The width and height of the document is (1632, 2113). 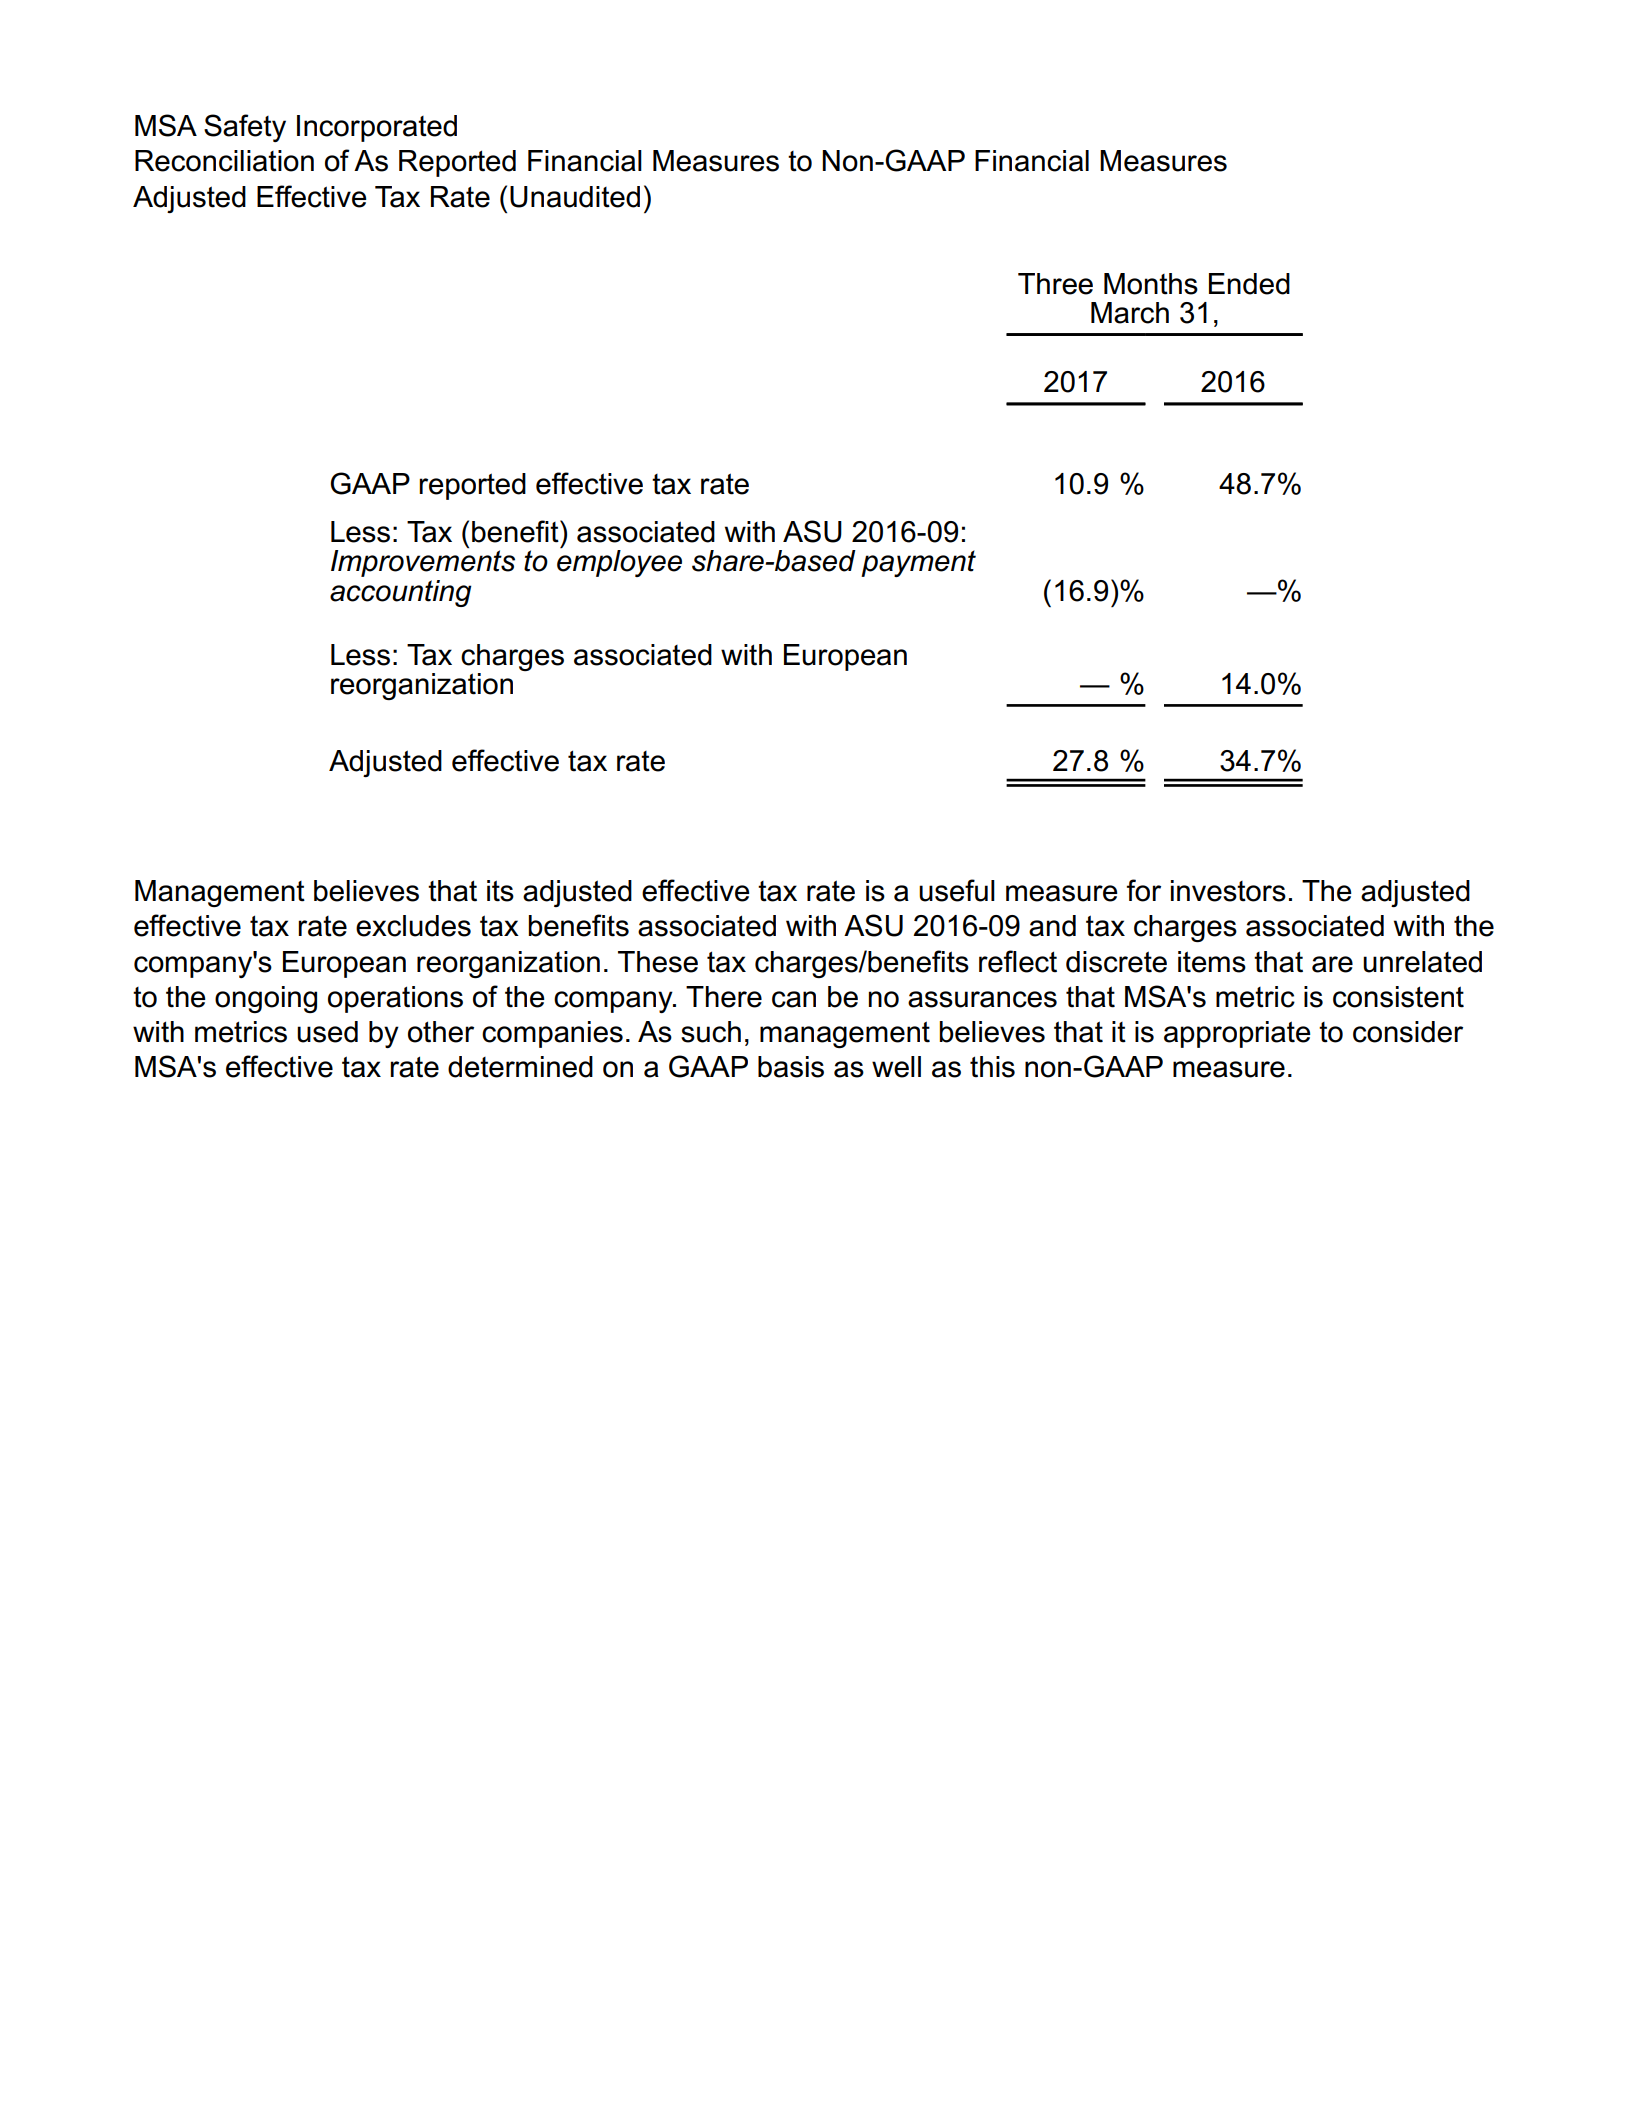 I want to click on basis, so click(x=791, y=1067).
